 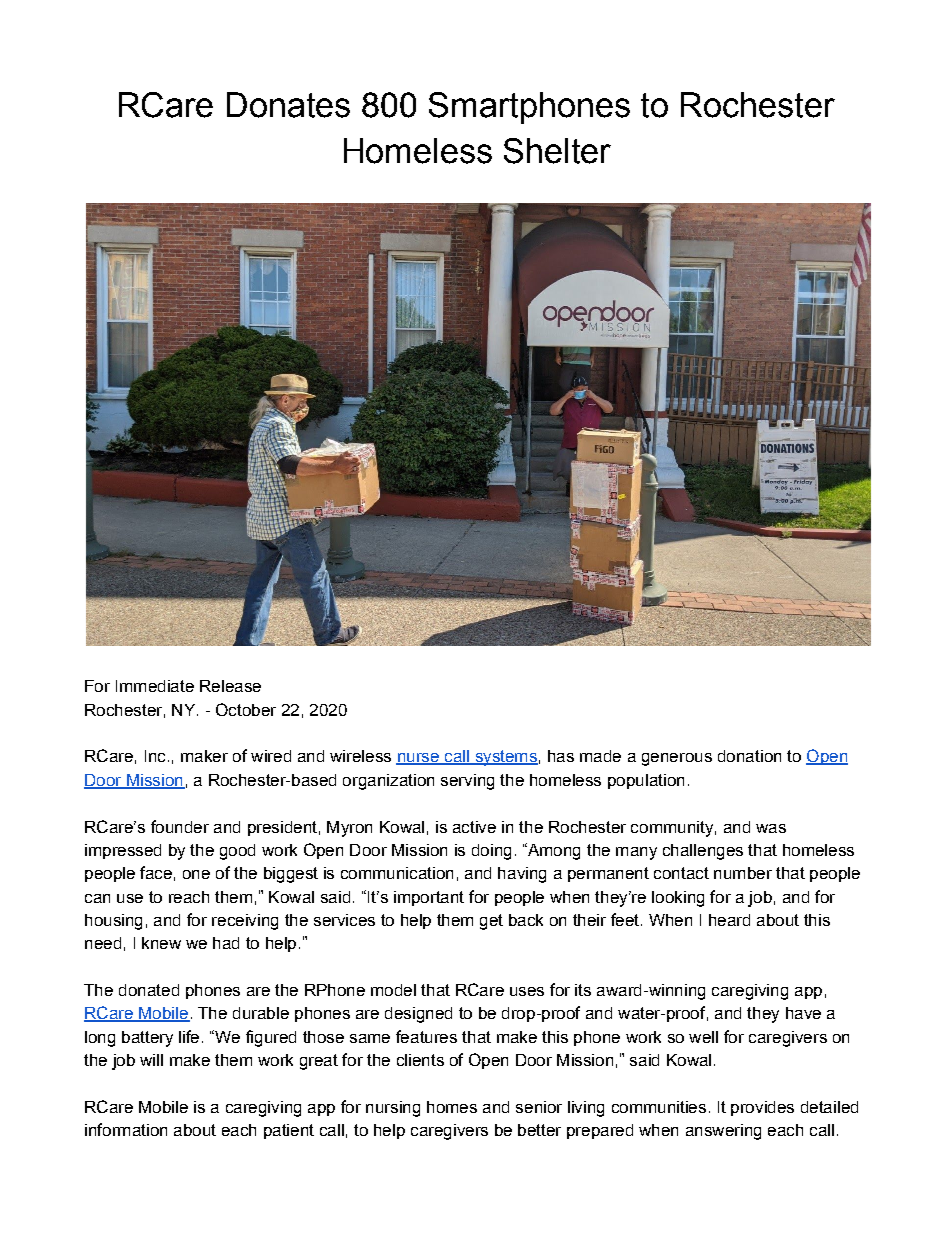 I want to click on donation, so click(x=749, y=756).
